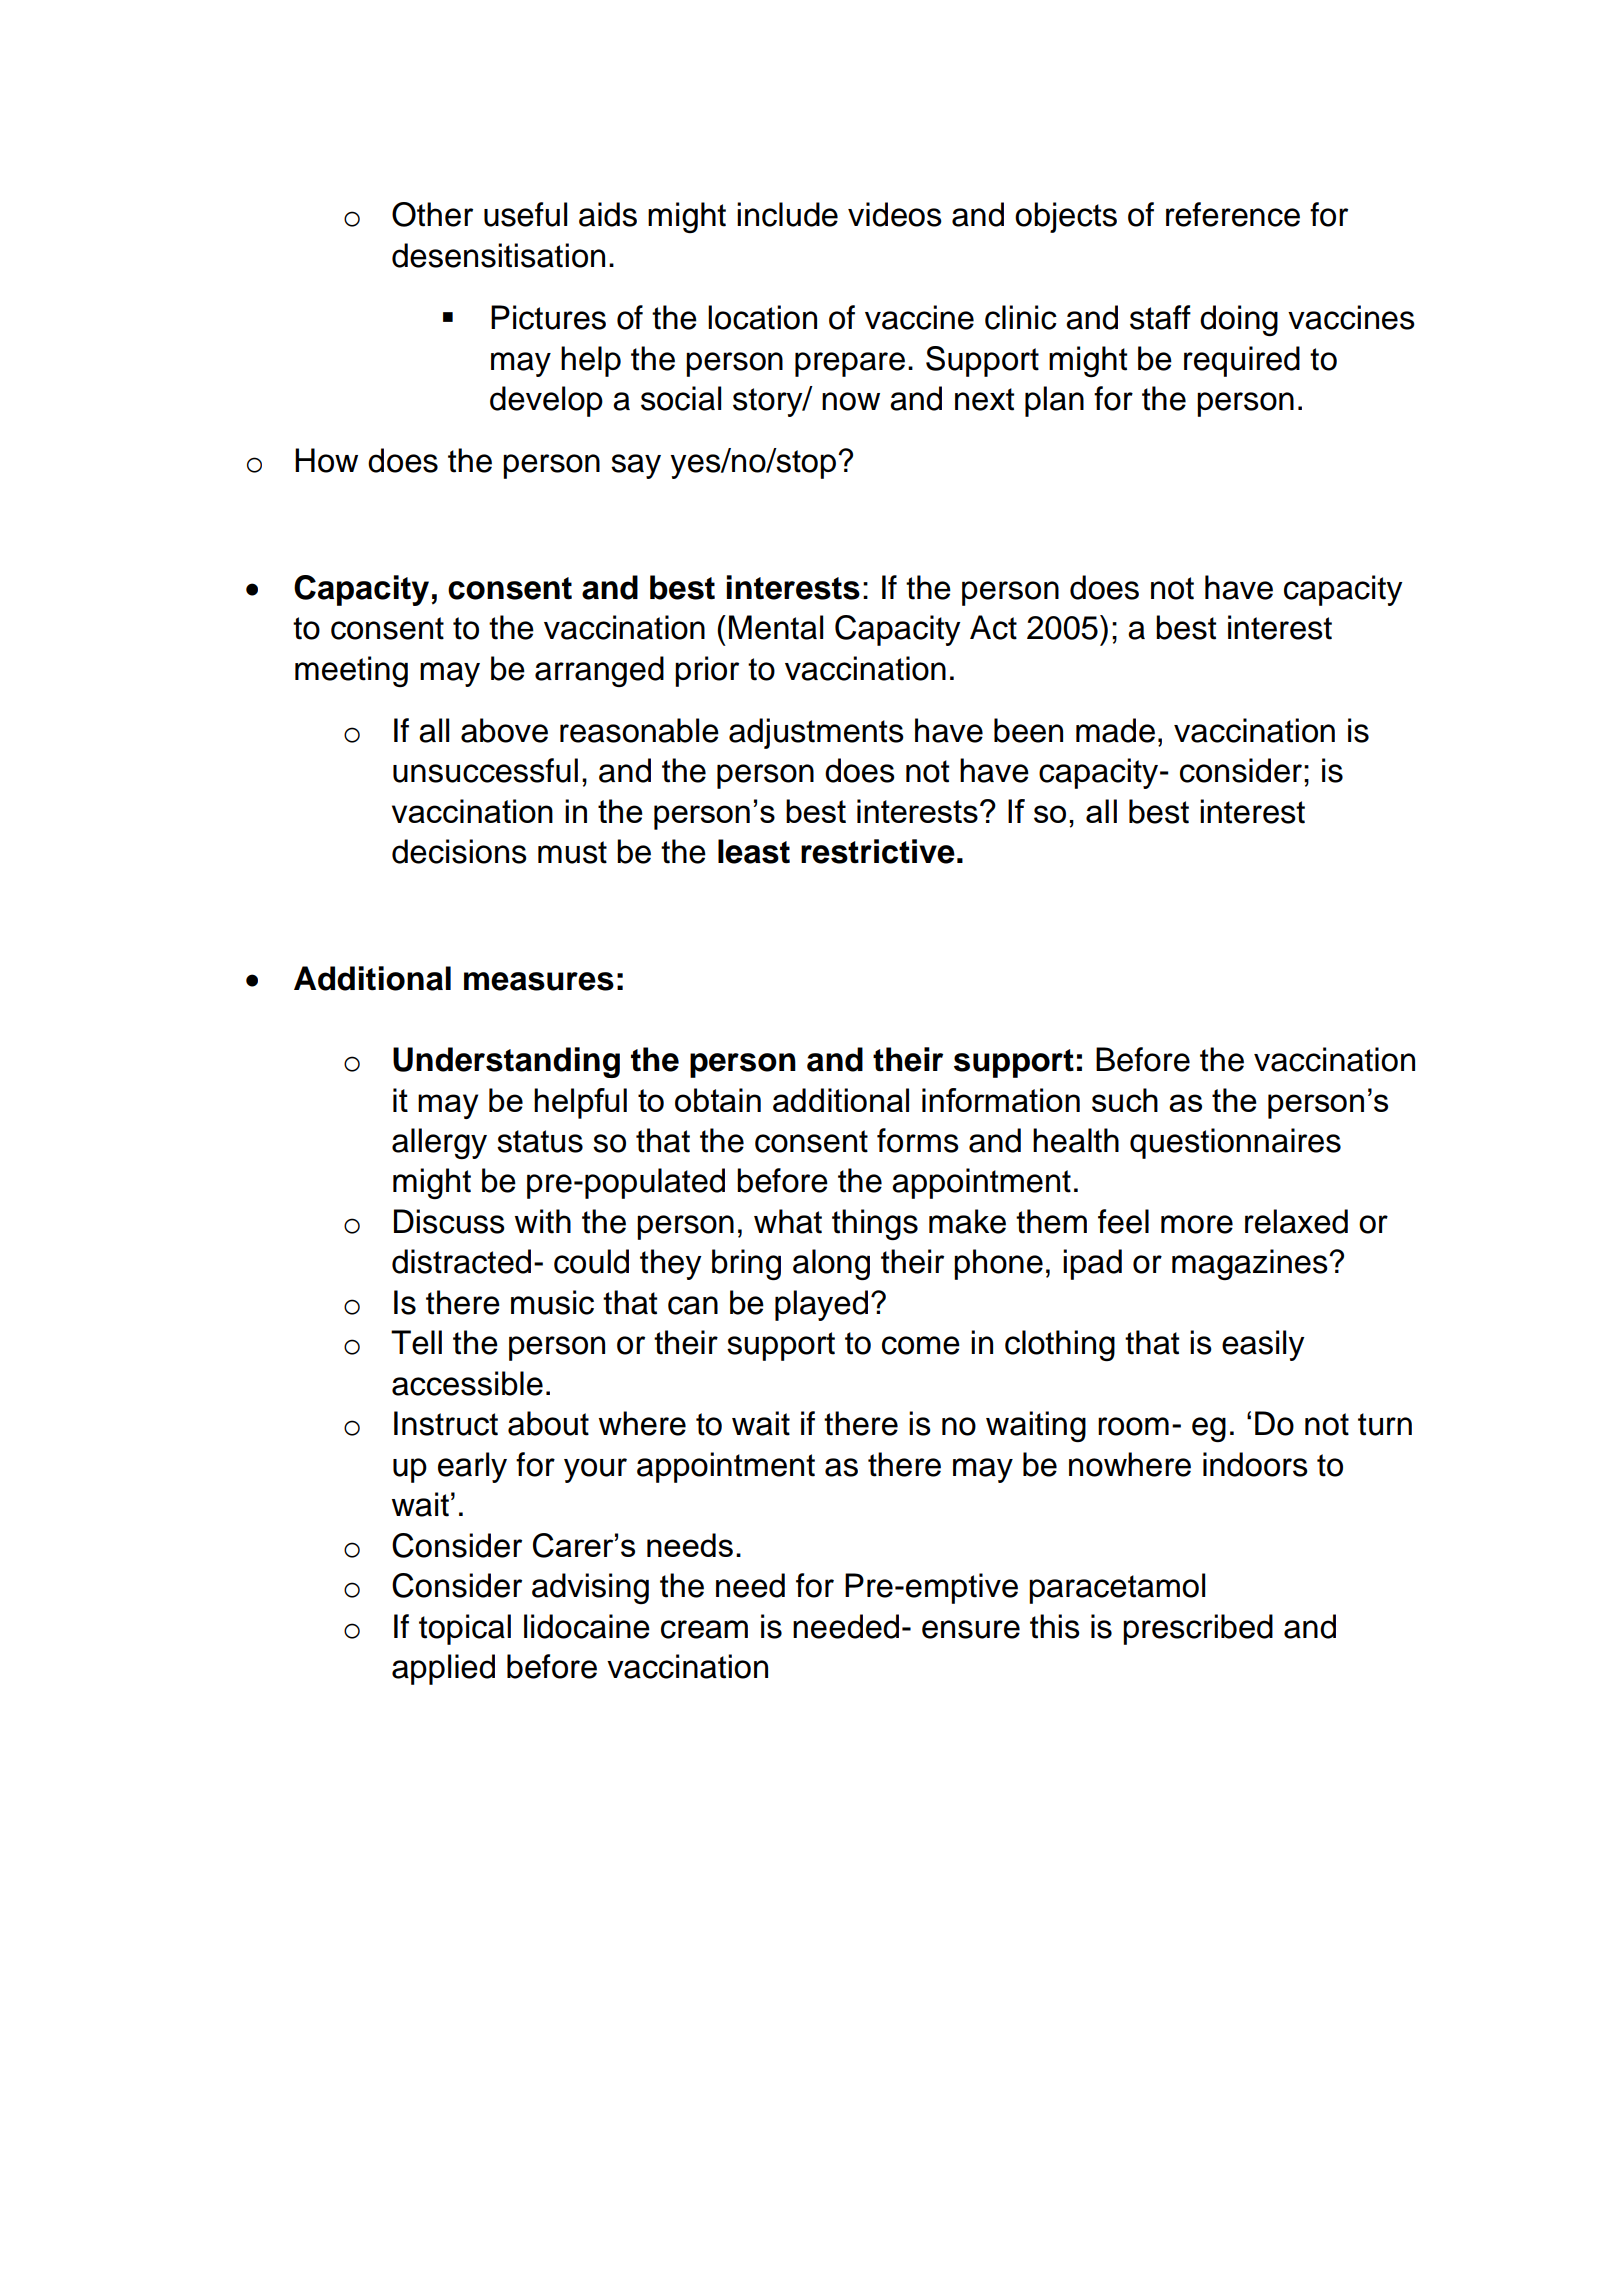  Describe the element at coordinates (1115, 730) in the screenshot. I see `made` at that location.
